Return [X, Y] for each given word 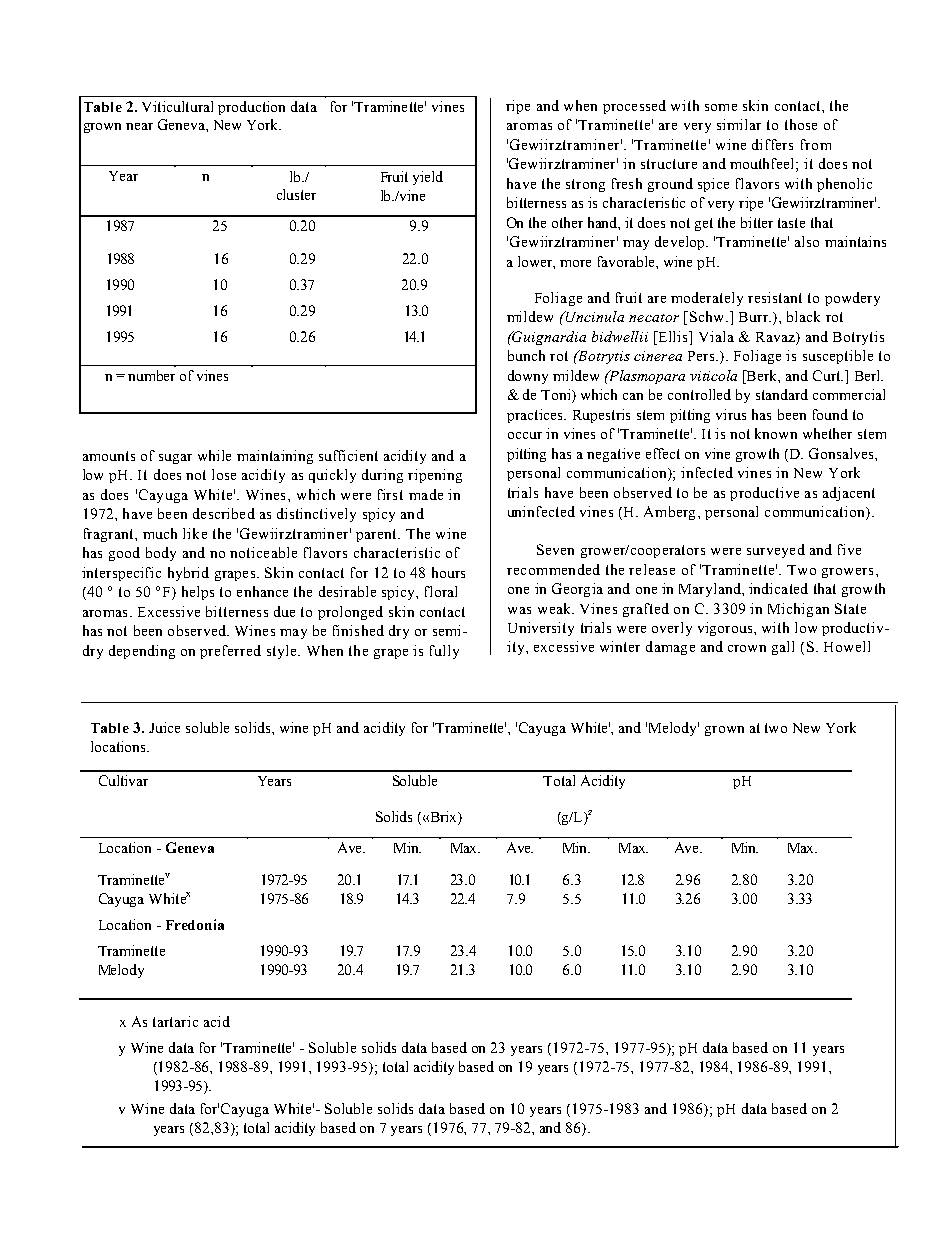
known [776, 433]
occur [525, 435]
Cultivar [123, 780]
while [214, 455]
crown [747, 648]
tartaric [175, 1021]
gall [783, 648]
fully [444, 652]
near [139, 126]
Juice [164, 727]
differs [772, 144]
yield [428, 178]
